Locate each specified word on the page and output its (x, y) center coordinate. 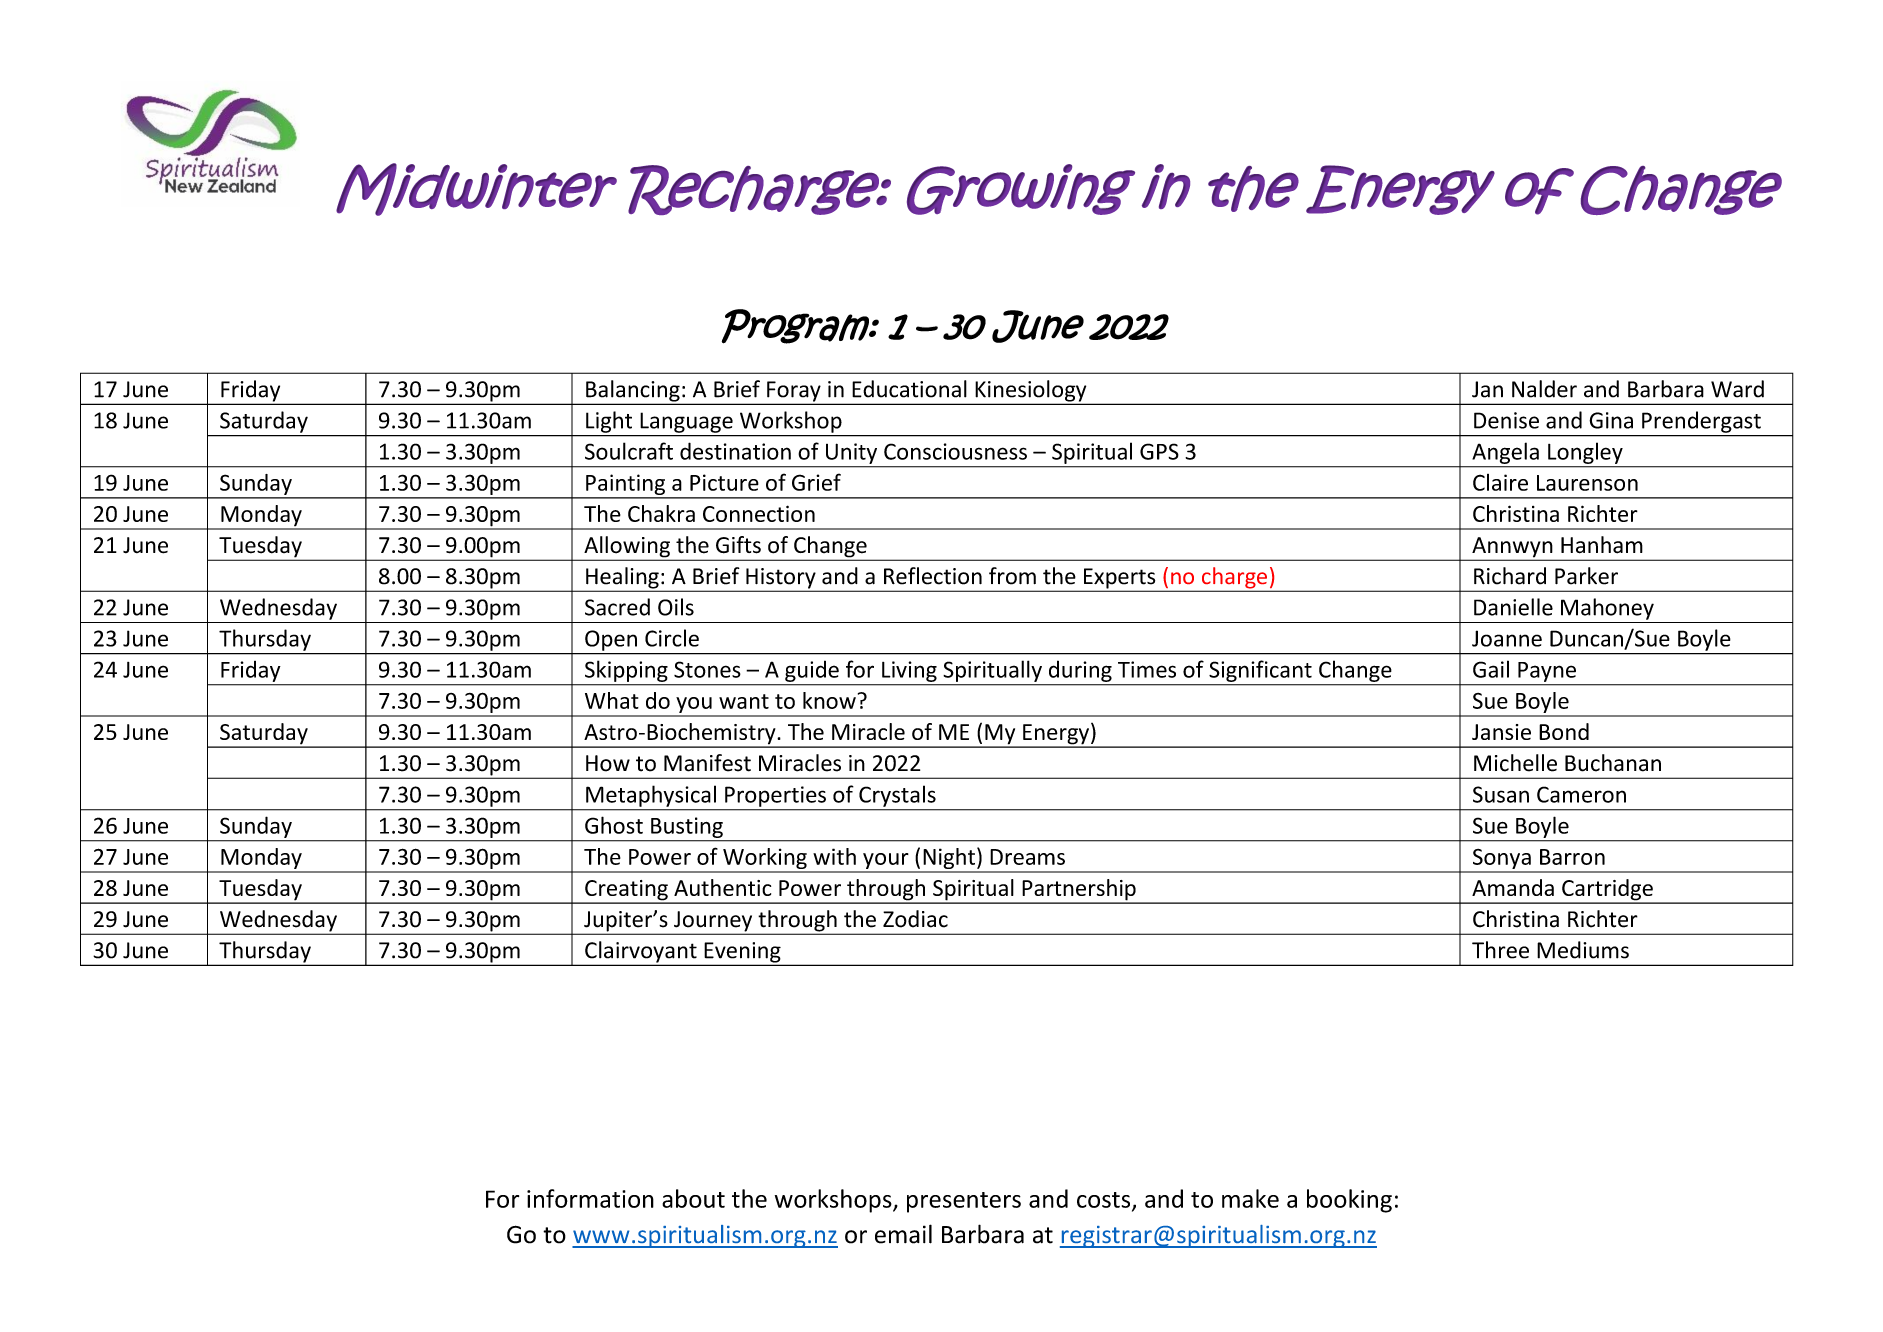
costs (1105, 1201)
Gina (1611, 420)
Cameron (1581, 794)
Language (687, 423)
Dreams (1027, 857)
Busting (687, 827)
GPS (1159, 451)
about (693, 1198)
